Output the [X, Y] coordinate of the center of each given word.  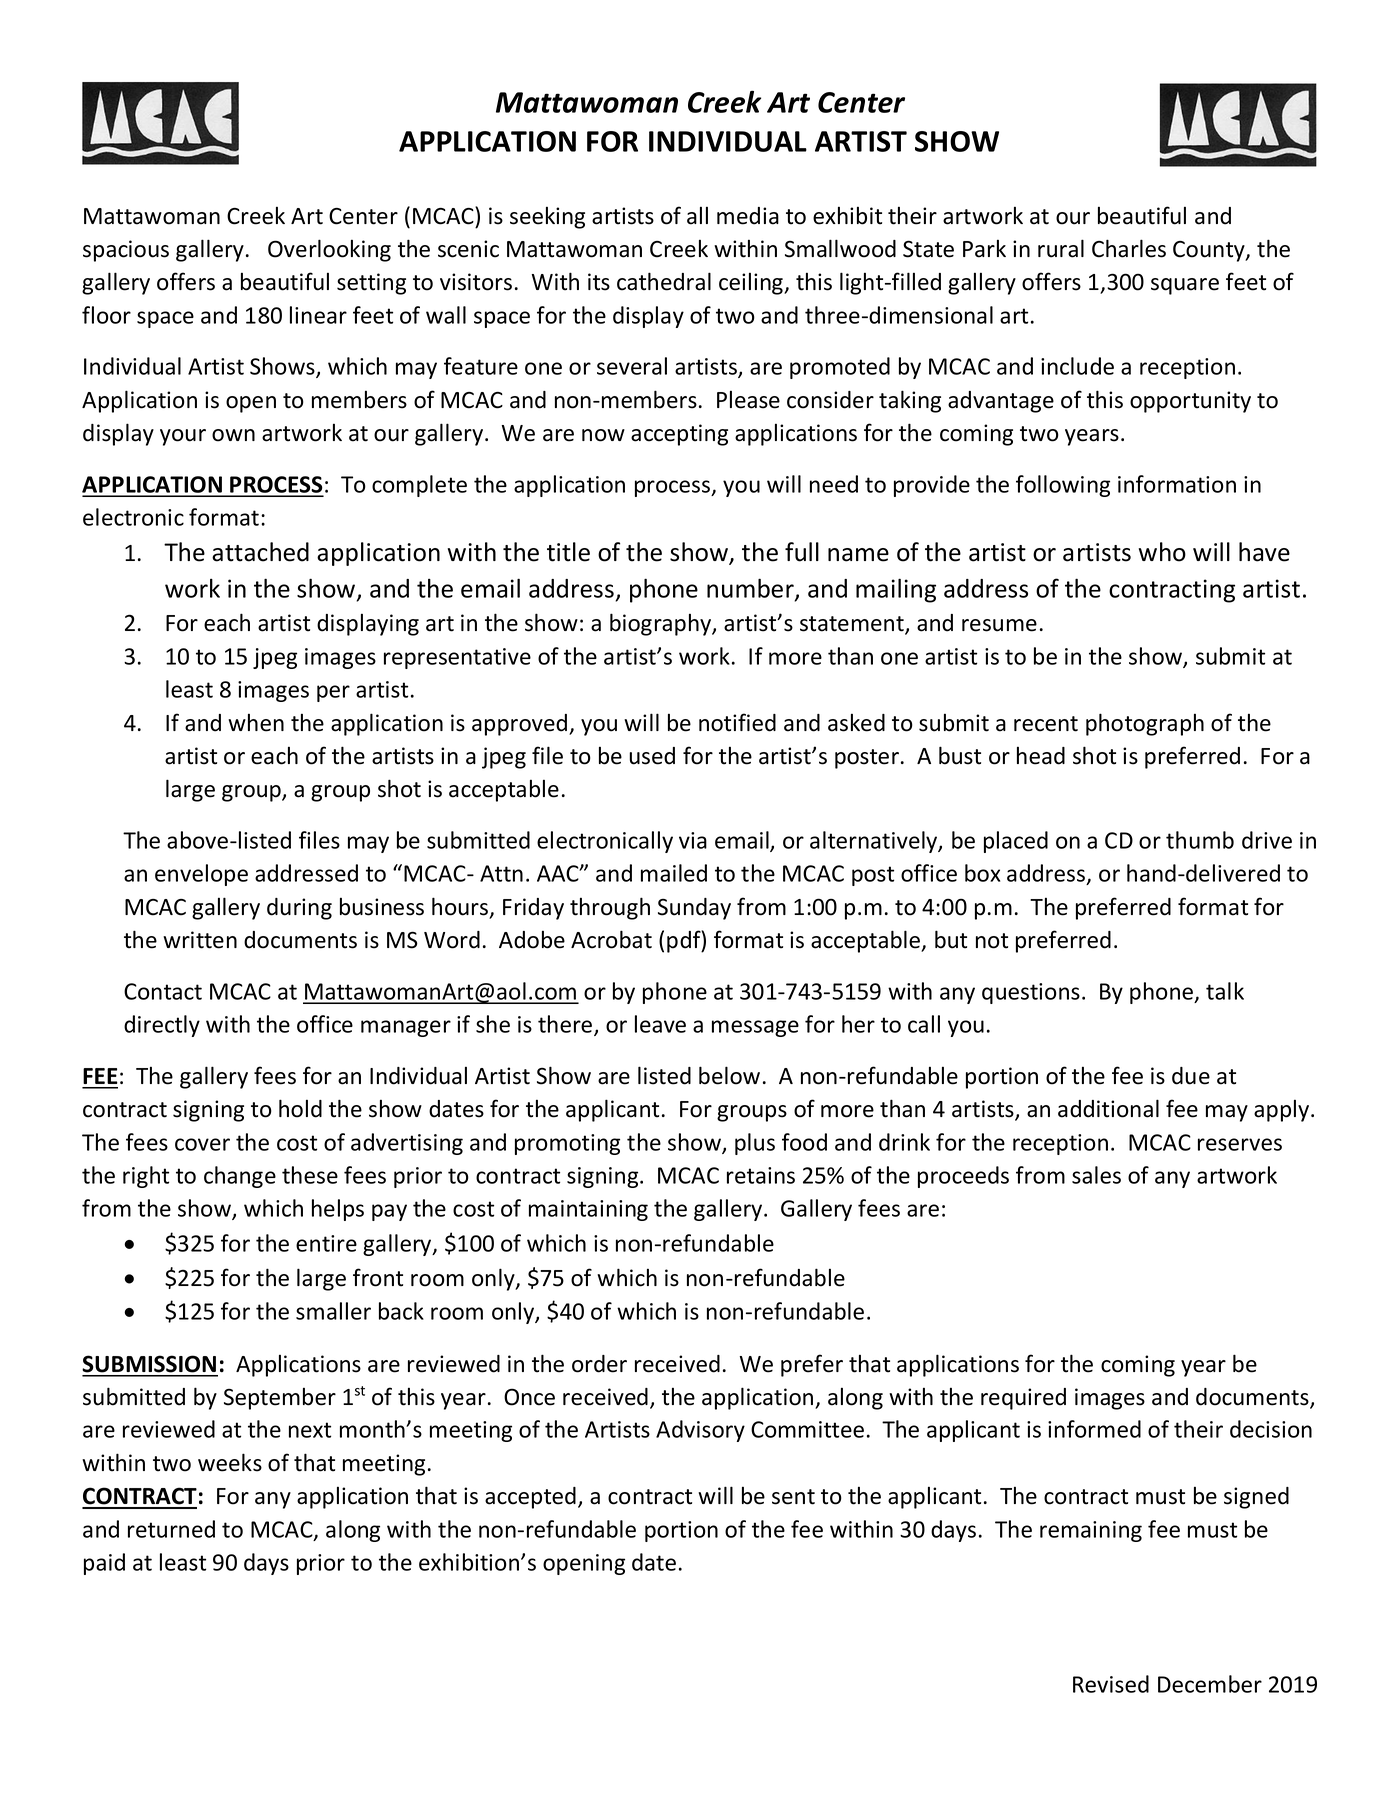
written [200, 940]
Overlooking [329, 250]
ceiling [752, 284]
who [1162, 552]
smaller [333, 1311]
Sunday [694, 909]
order [599, 1364]
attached [260, 552]
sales [1096, 1175]
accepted [530, 1498]
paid [104, 1564]
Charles [1129, 248]
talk [1225, 991]
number [751, 589]
